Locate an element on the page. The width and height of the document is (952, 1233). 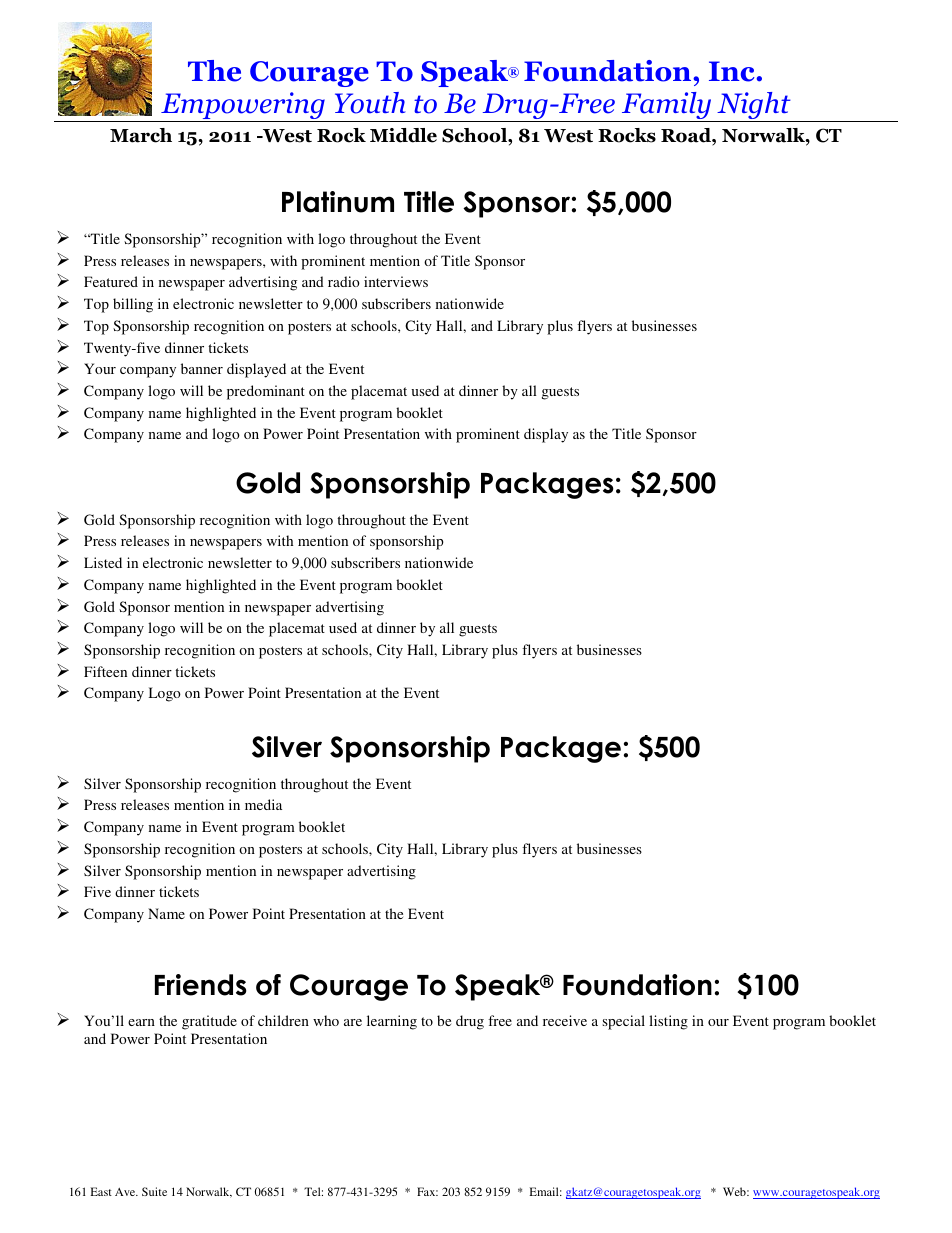
March is located at coordinates (141, 135).
